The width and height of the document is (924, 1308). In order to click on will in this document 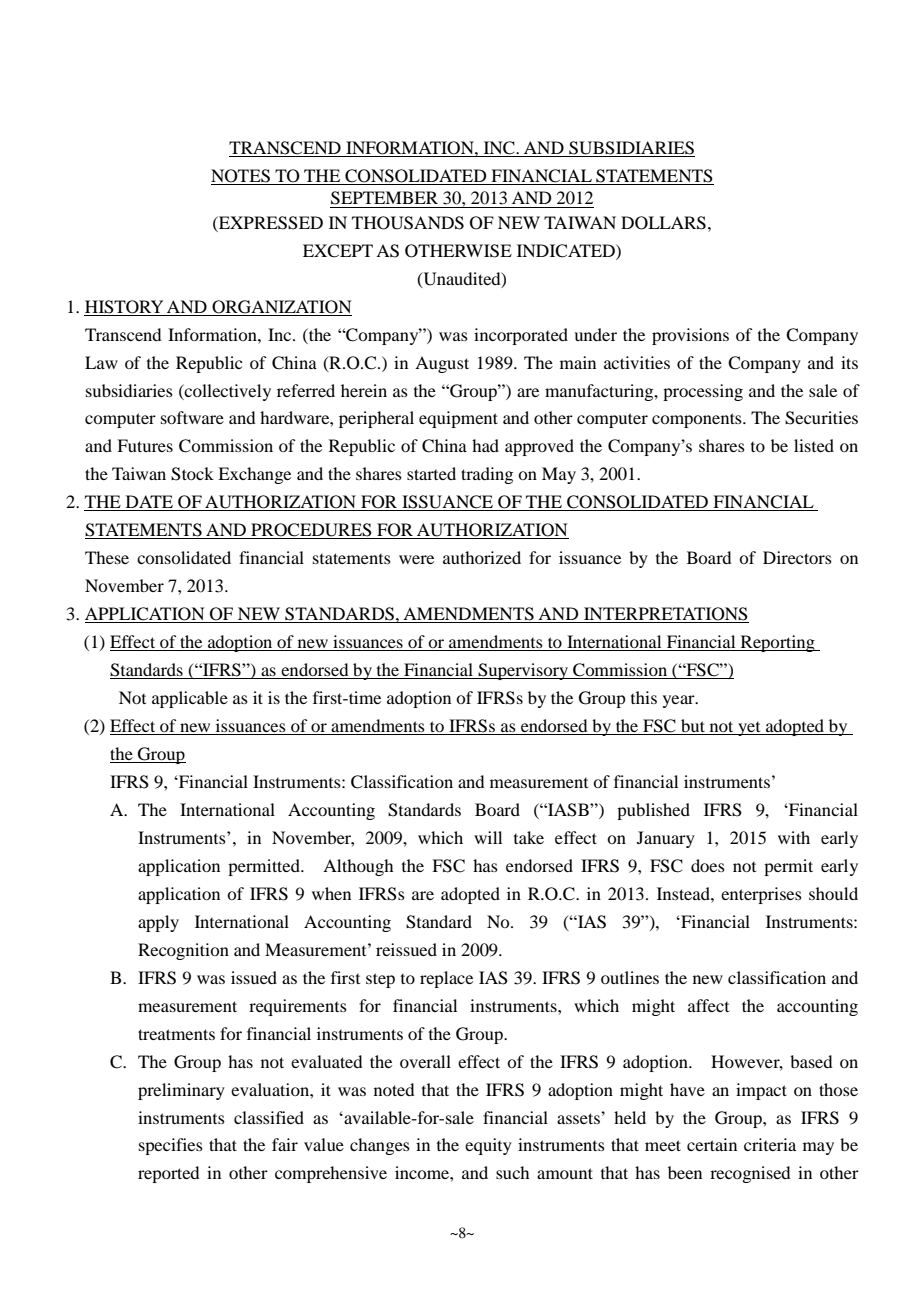, I will do `click(488, 837)`.
